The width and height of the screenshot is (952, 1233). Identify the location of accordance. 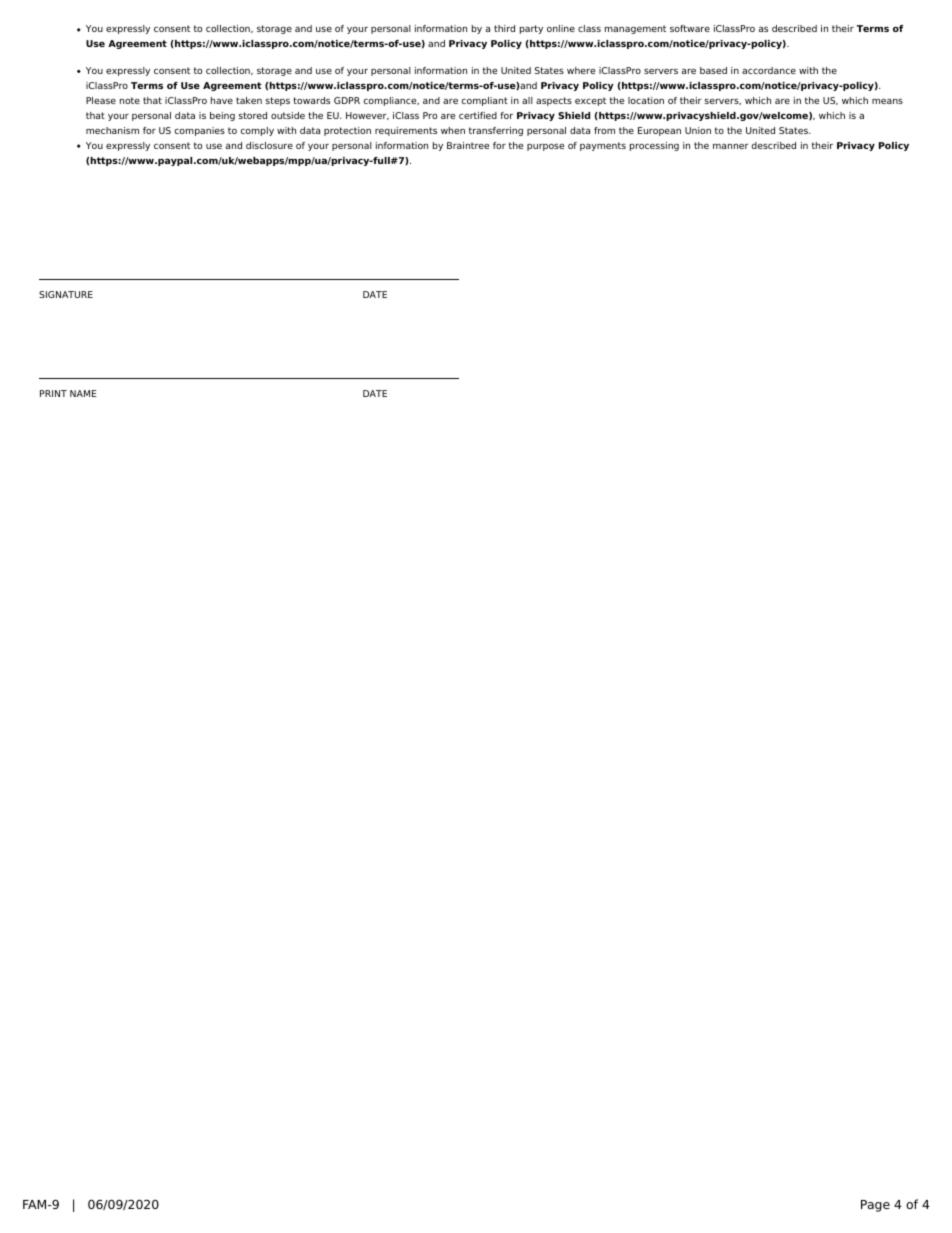
(769, 70).
